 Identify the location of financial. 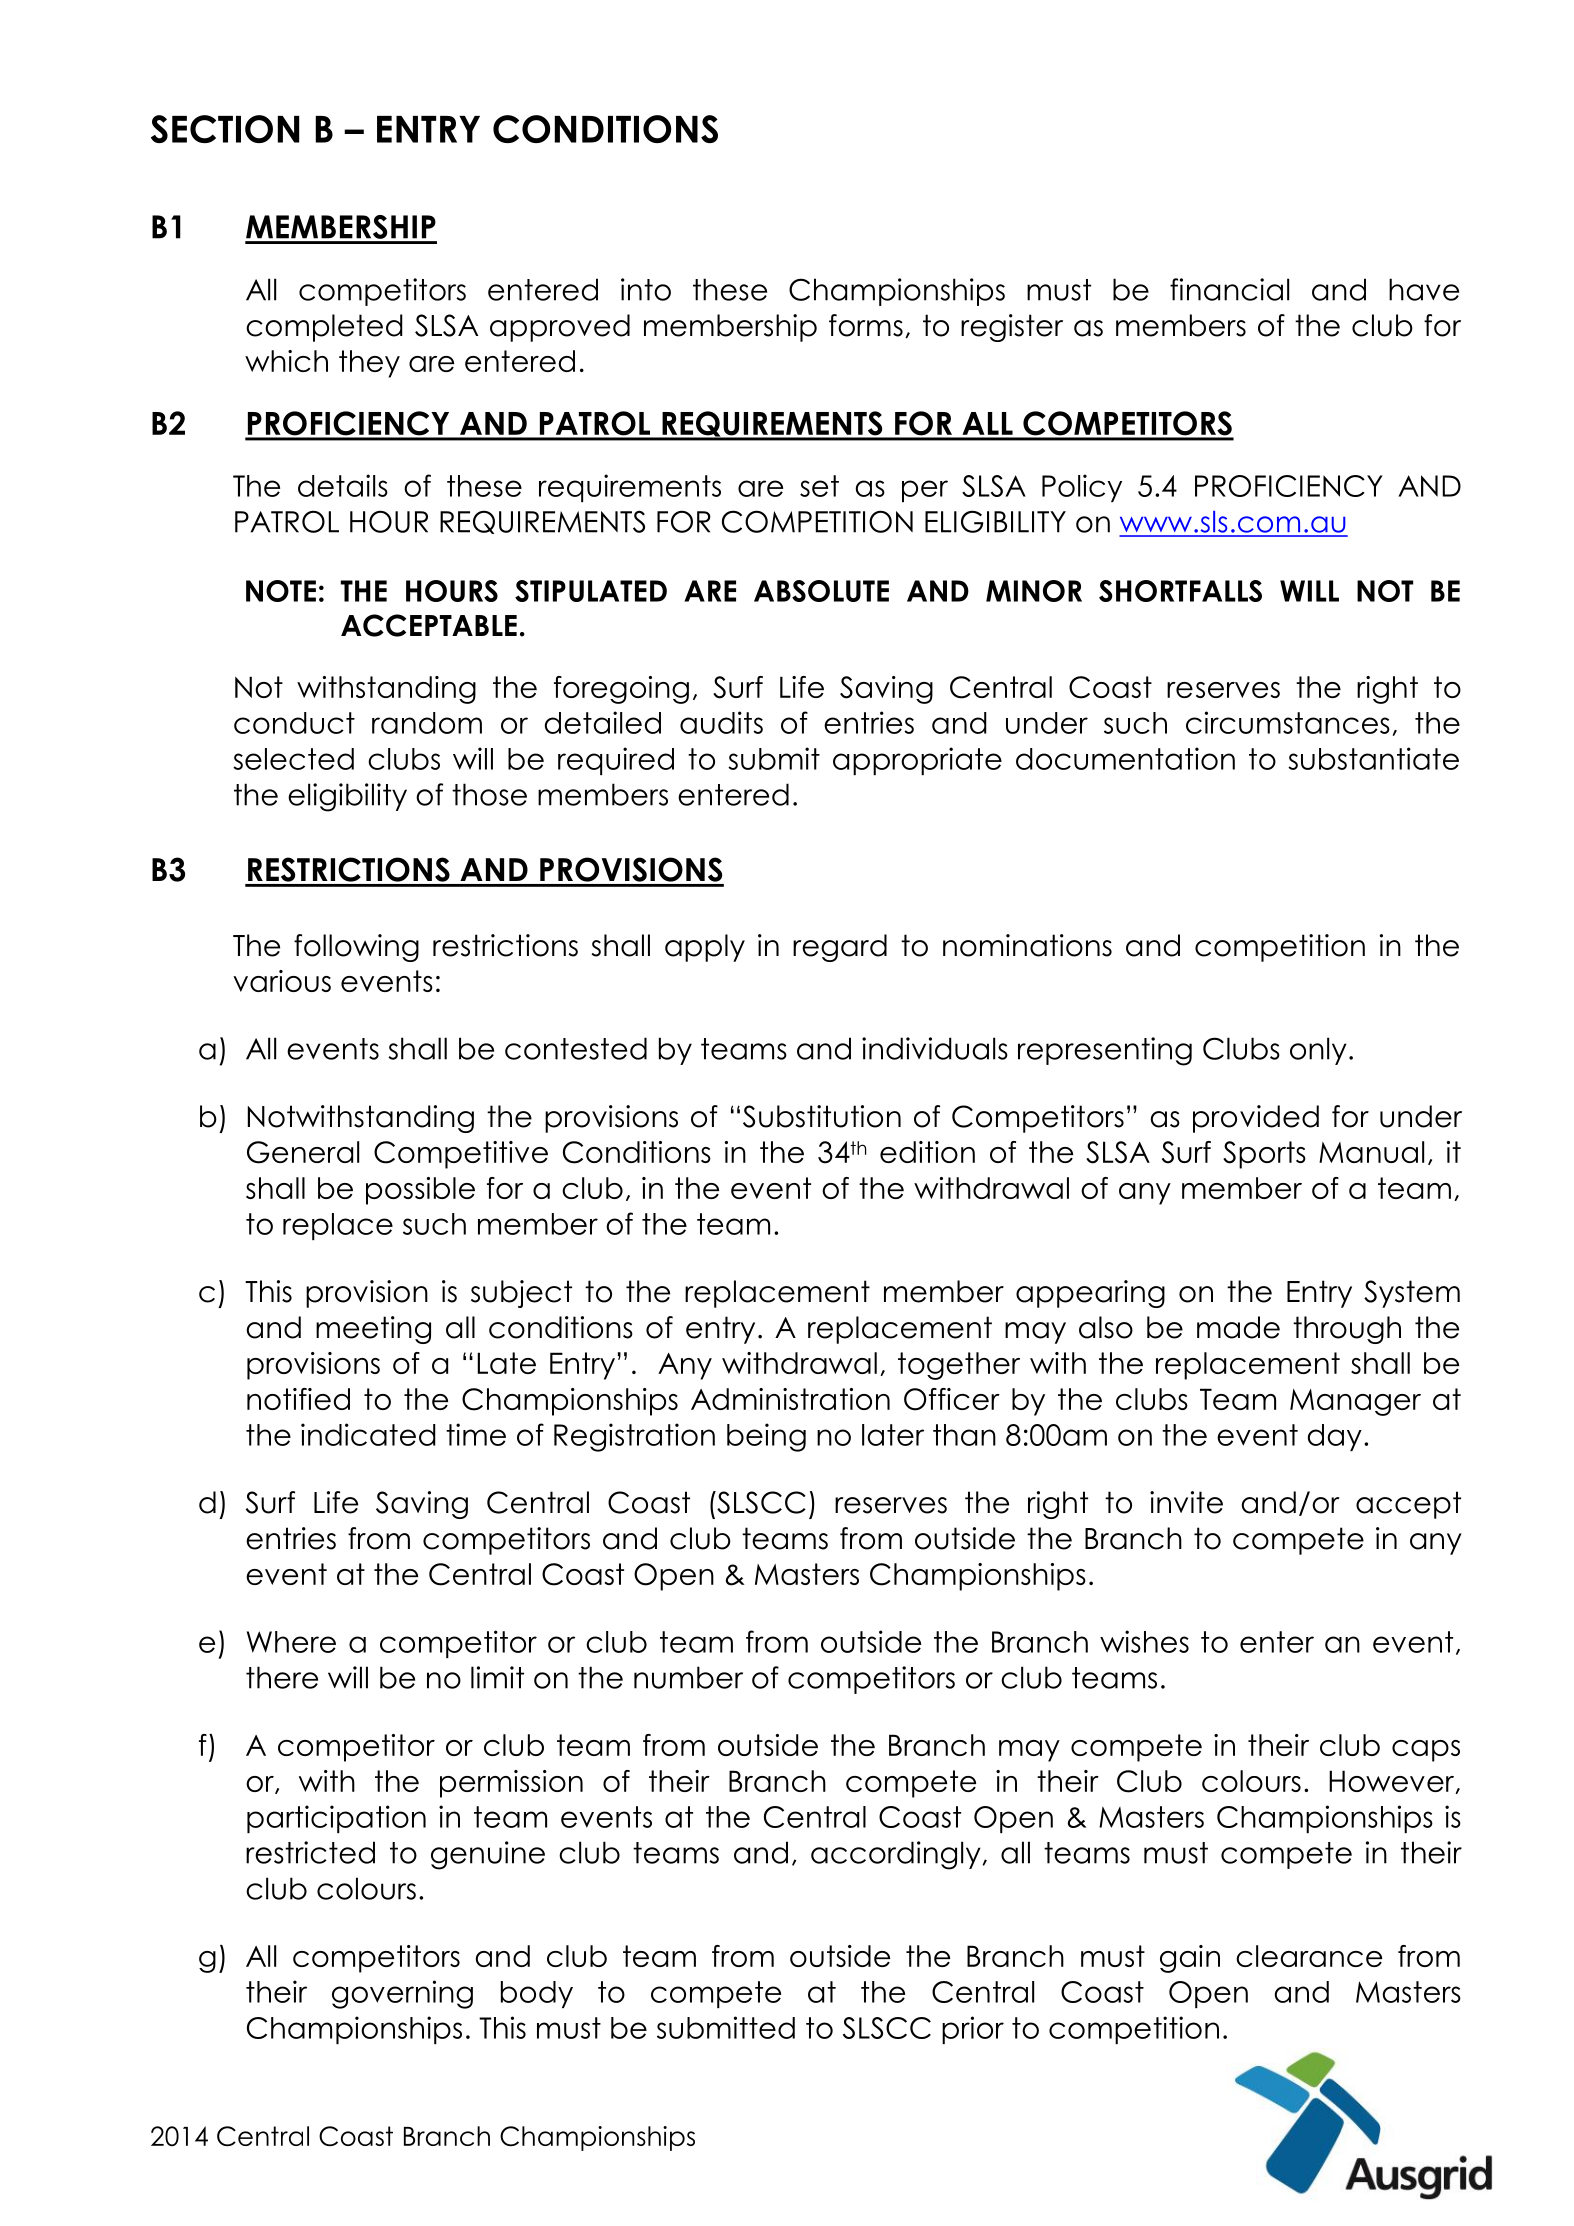
(1229, 289).
